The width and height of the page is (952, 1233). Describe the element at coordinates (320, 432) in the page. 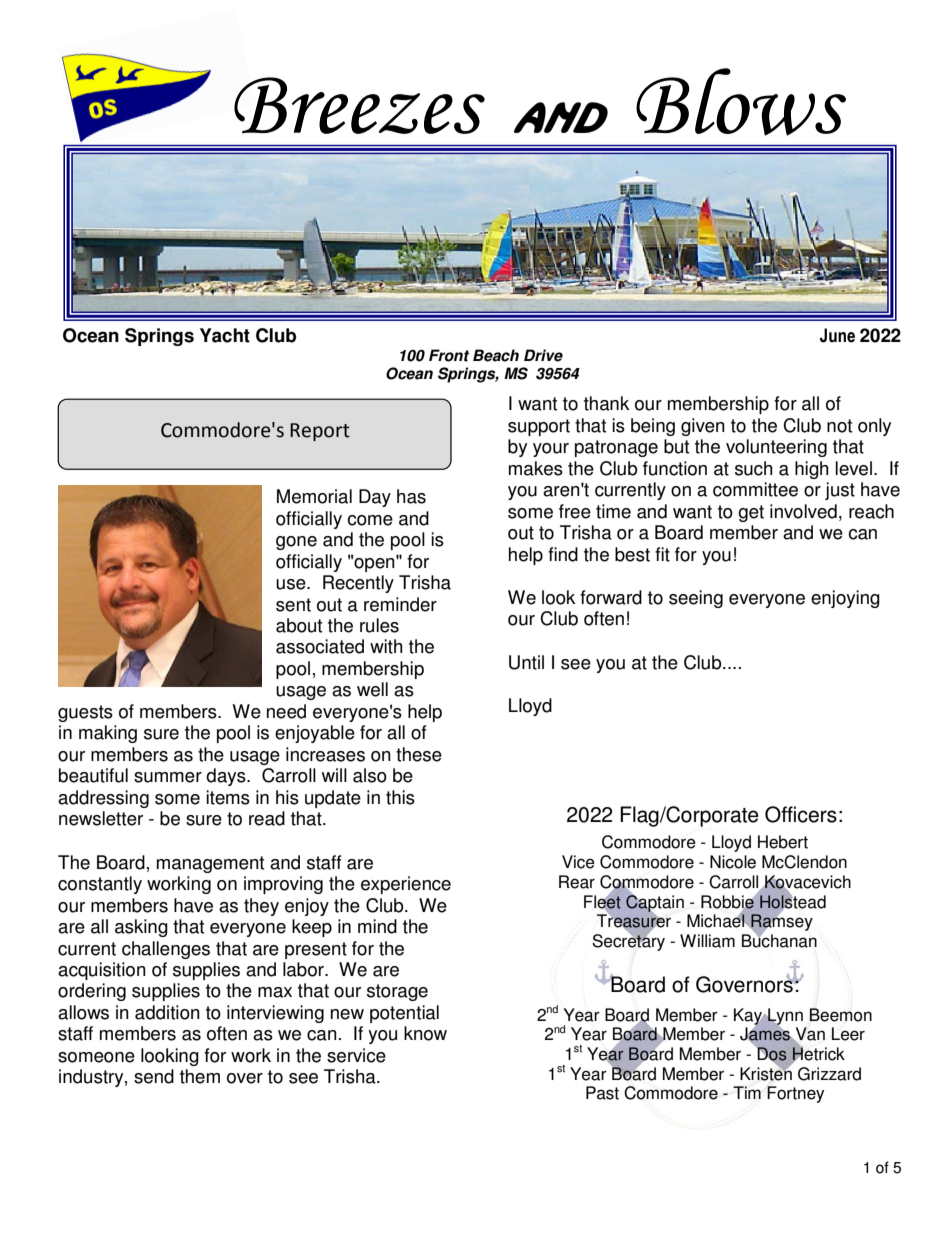

I see `Report` at that location.
